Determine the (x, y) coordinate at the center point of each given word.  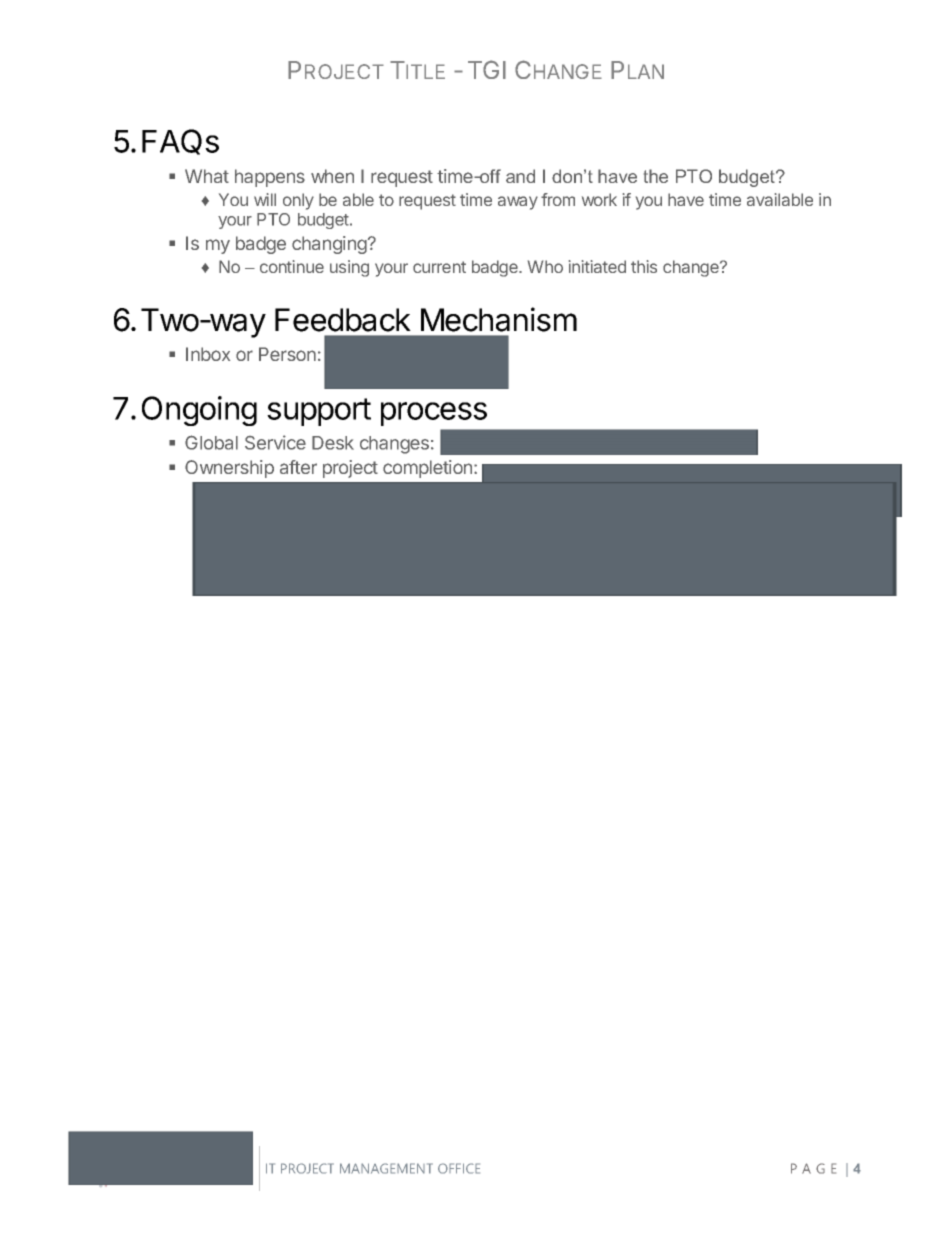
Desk (333, 443)
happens (270, 178)
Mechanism (499, 319)
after (298, 467)
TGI (487, 69)
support (319, 412)
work (599, 199)
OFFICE (459, 1168)
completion (427, 469)
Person (287, 354)
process (434, 414)
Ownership (229, 469)
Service (275, 442)
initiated (597, 266)
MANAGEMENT (386, 1168)
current (439, 267)
